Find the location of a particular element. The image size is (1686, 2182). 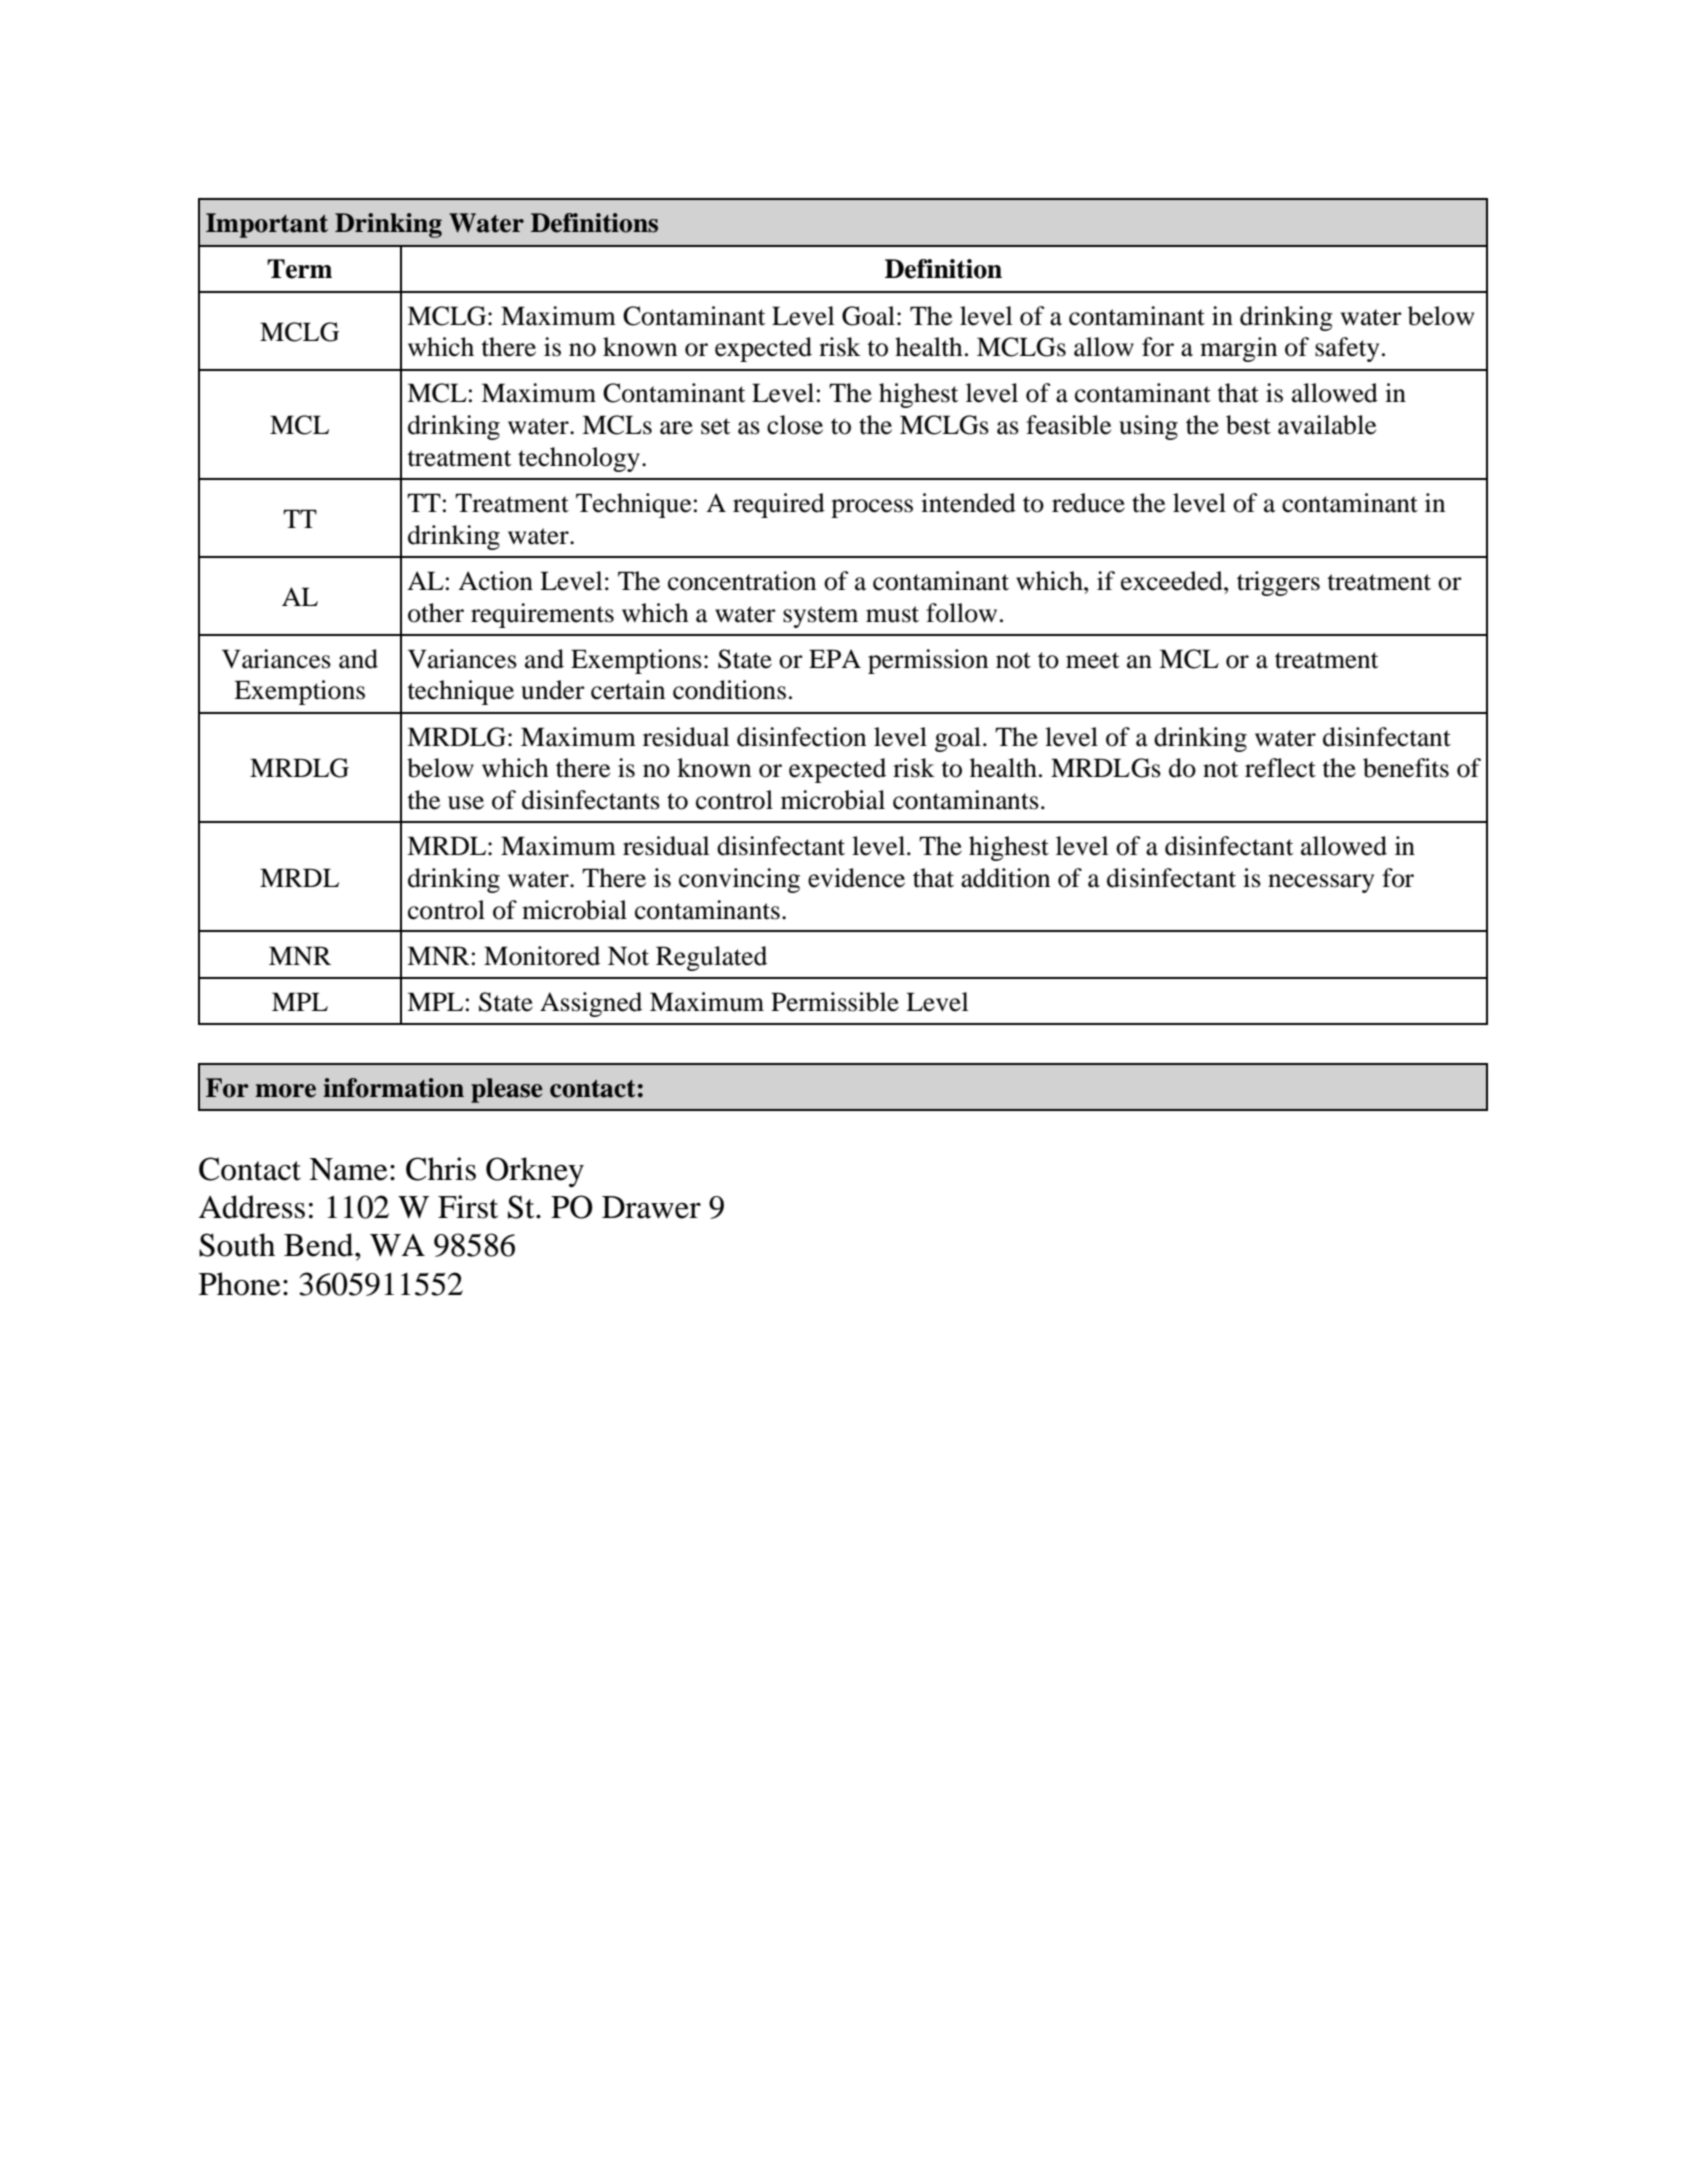

evidence is located at coordinates (856, 878).
